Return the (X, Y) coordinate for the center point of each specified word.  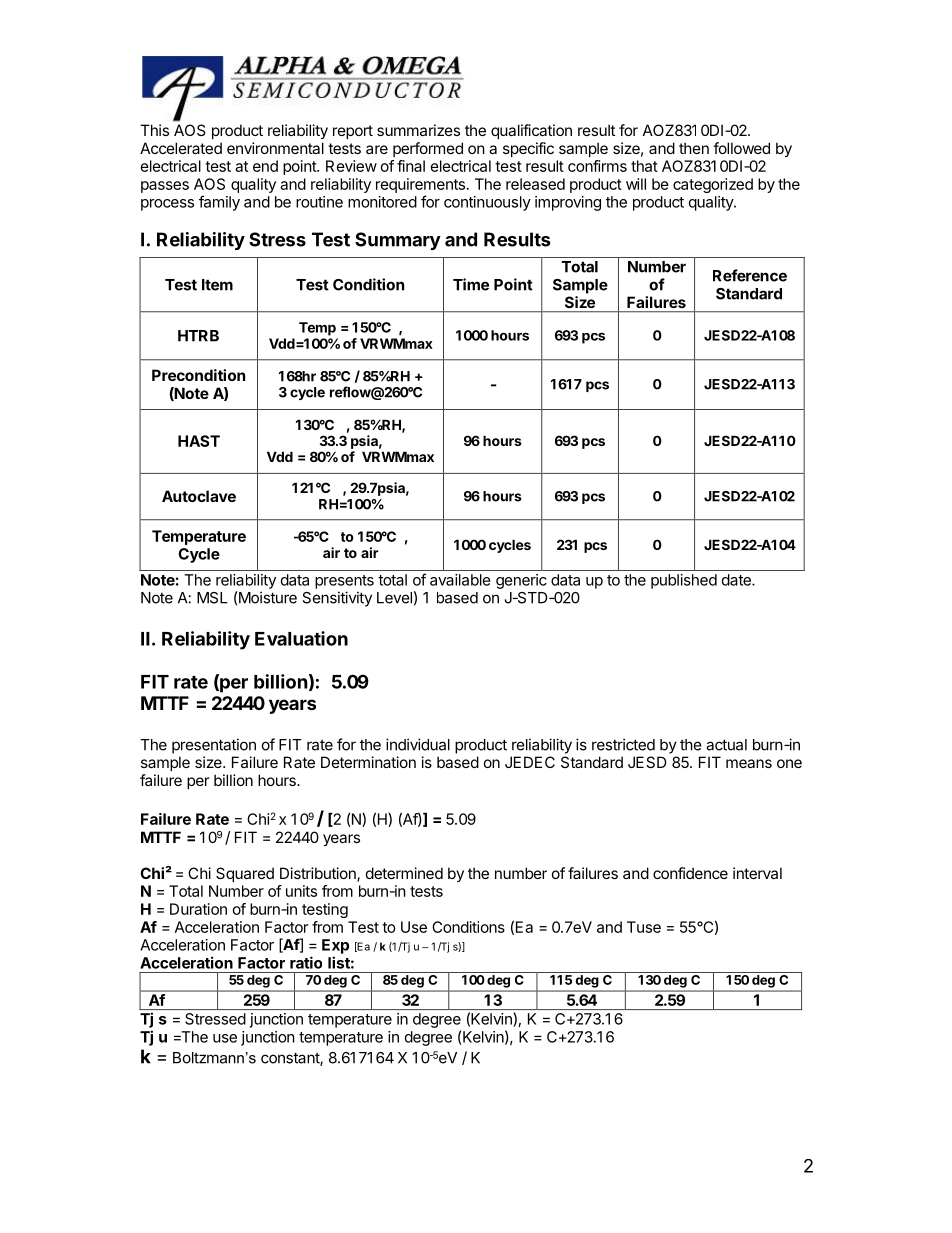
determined (404, 873)
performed (428, 149)
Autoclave (199, 496)
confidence (690, 873)
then (694, 148)
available (460, 580)
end (265, 166)
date (737, 580)
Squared (245, 874)
